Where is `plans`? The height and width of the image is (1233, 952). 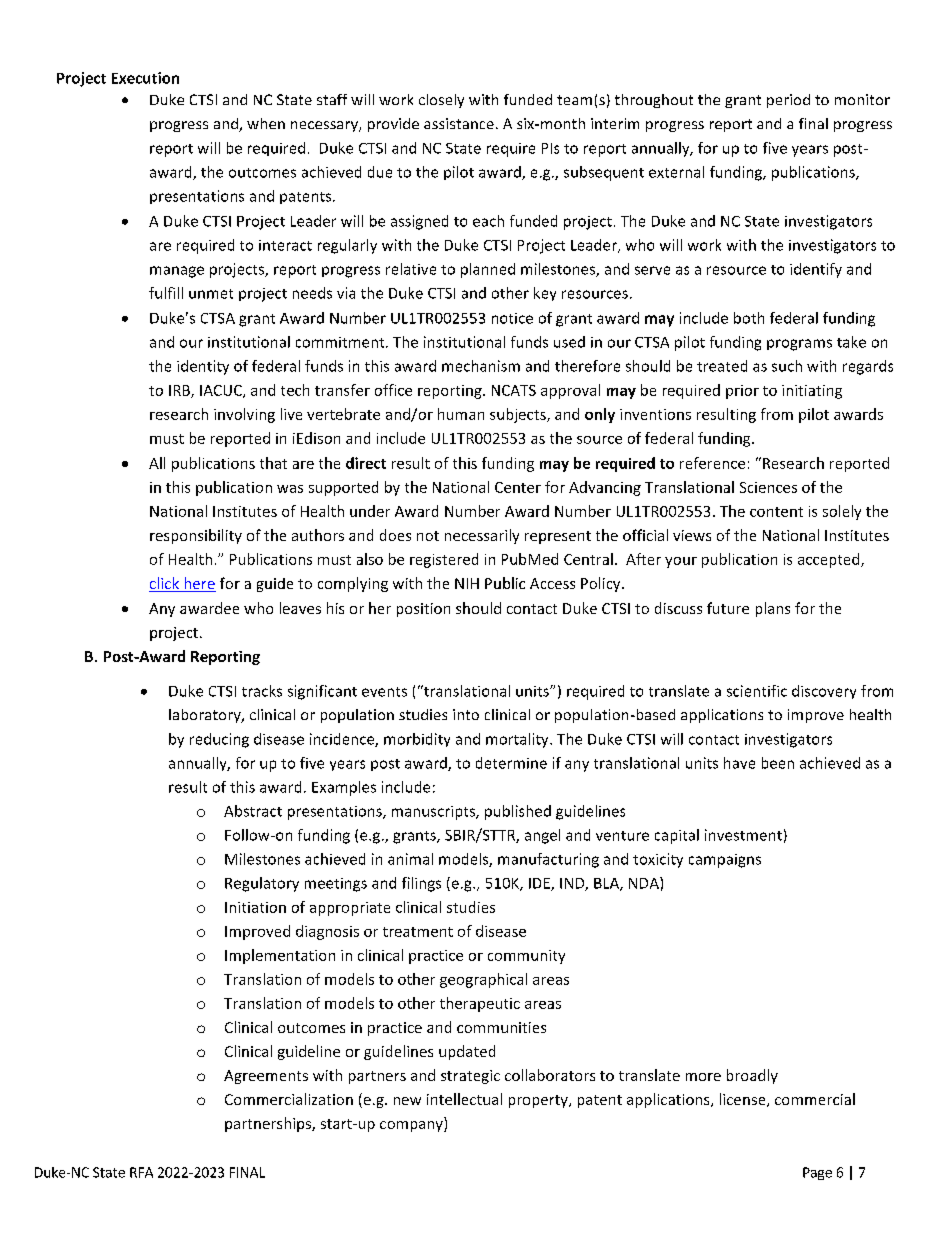 plans is located at coordinates (773, 609).
